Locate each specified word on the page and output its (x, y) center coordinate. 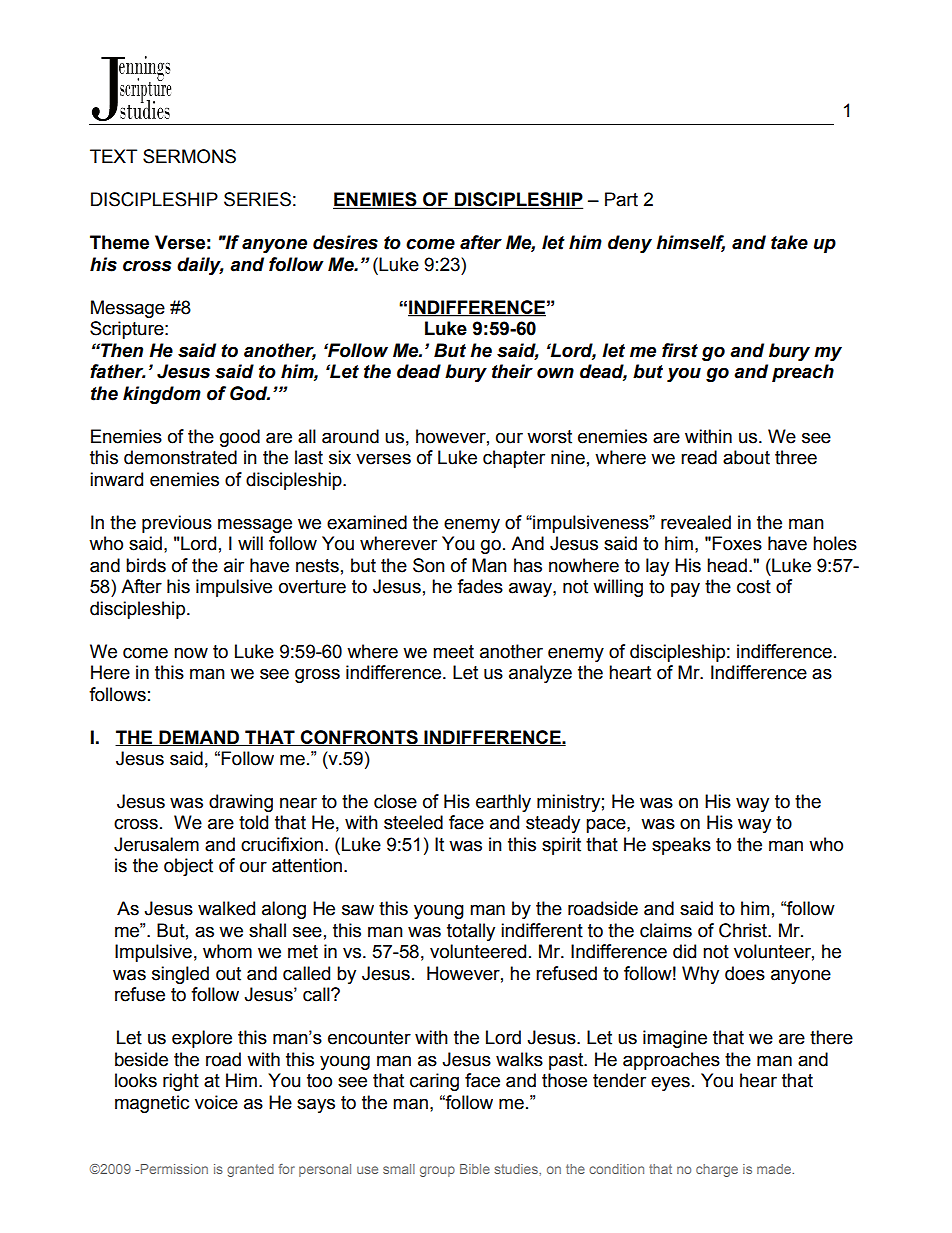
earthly (503, 803)
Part (621, 199)
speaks (681, 846)
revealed (696, 522)
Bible (475, 1169)
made (775, 1169)
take (789, 242)
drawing (241, 803)
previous (177, 524)
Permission (173, 1169)
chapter (514, 459)
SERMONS (189, 156)
